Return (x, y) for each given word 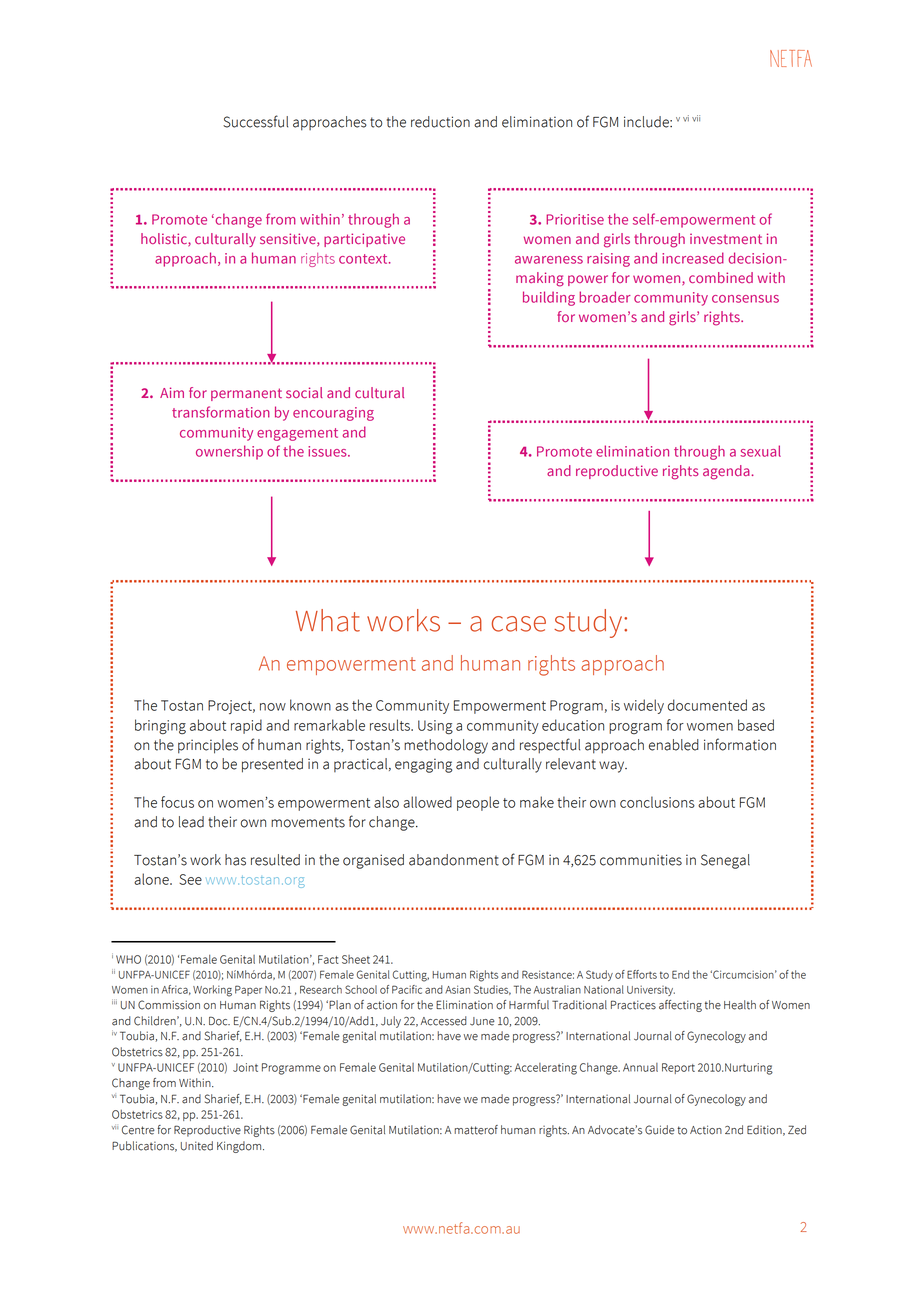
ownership (229, 452)
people (478, 803)
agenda (727, 472)
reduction (440, 122)
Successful (255, 121)
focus (177, 802)
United (197, 1146)
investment (726, 238)
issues (328, 451)
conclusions (657, 802)
